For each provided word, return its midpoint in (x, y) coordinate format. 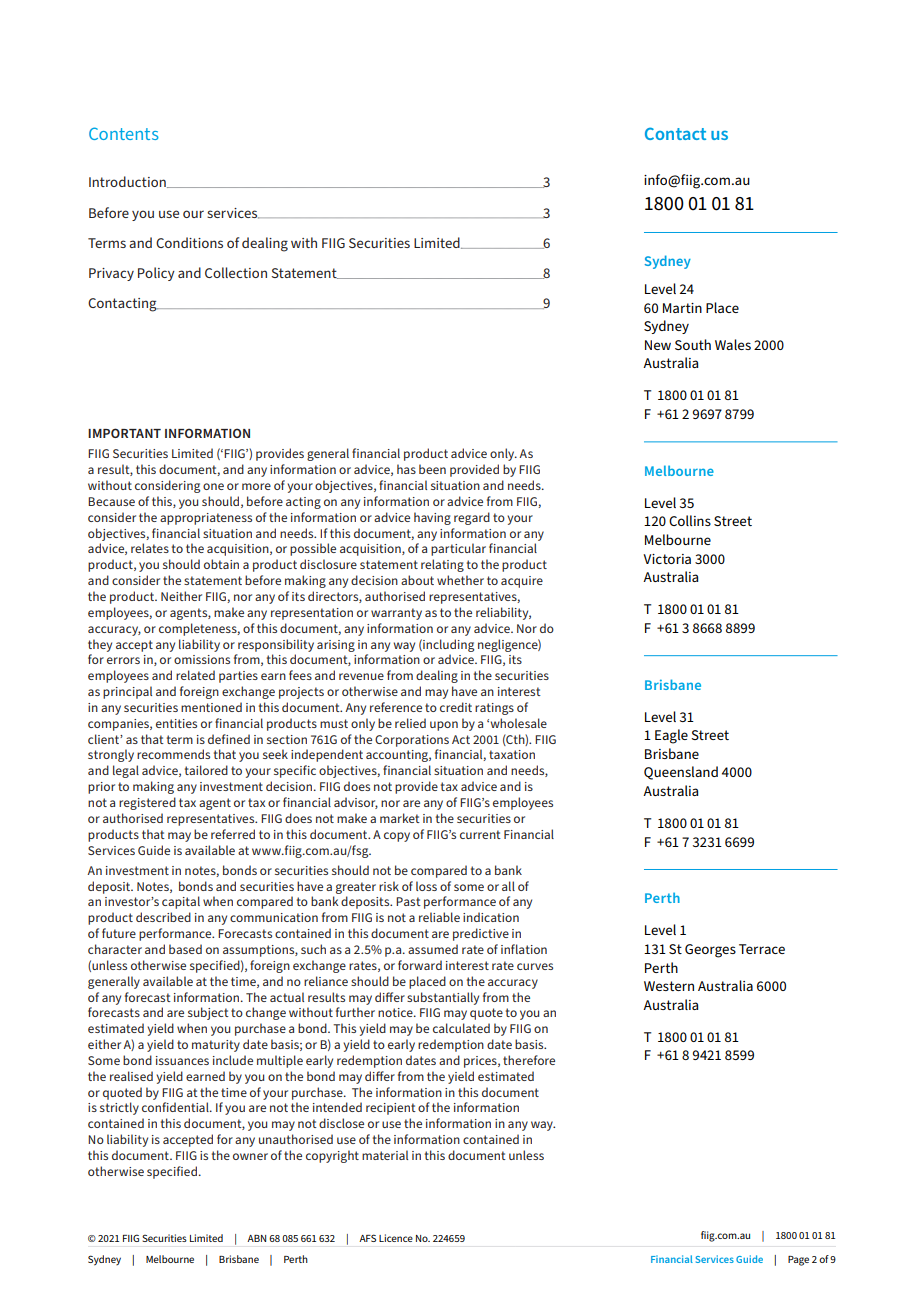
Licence (396, 1238)
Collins (690, 520)
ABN (256, 1238)
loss (426, 886)
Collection (236, 272)
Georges (710, 951)
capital (181, 902)
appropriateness (206, 519)
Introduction (128, 182)
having (432, 518)
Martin (682, 308)
